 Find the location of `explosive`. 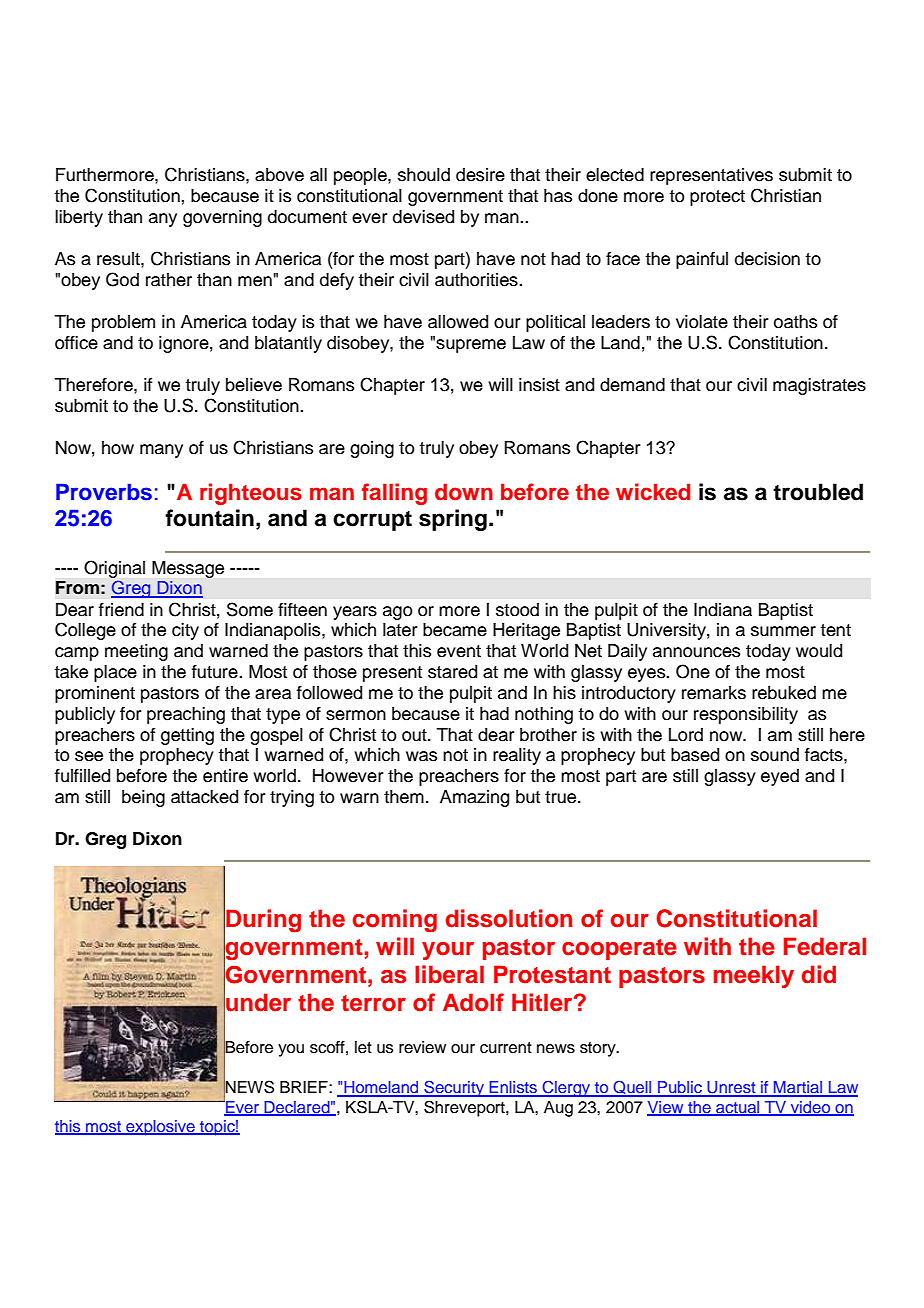

explosive is located at coordinates (160, 1128).
